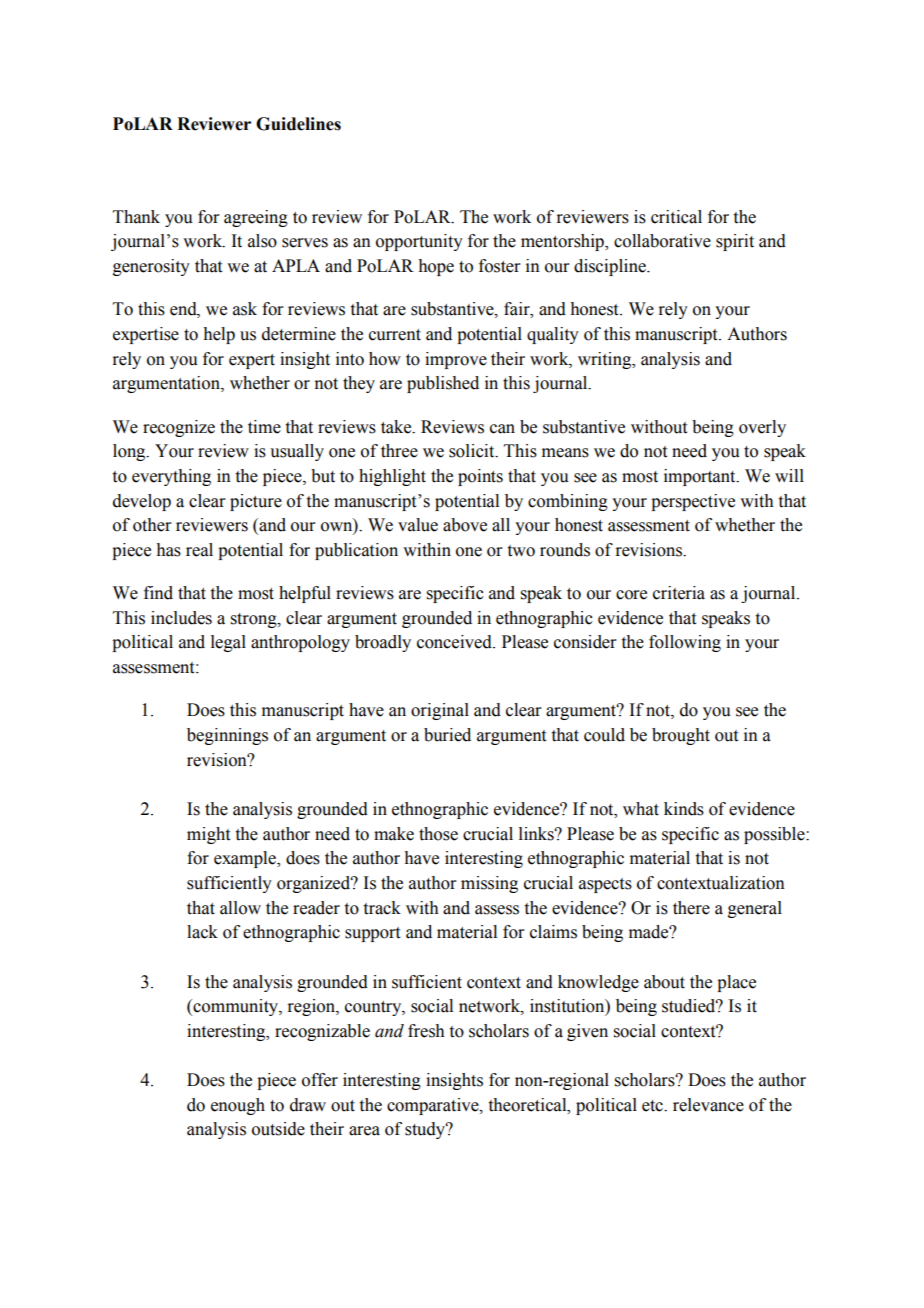 Image resolution: width=924 pixels, height=1308 pixels. Describe the element at coordinates (256, 218) in the image. I see `agreeing` at that location.
